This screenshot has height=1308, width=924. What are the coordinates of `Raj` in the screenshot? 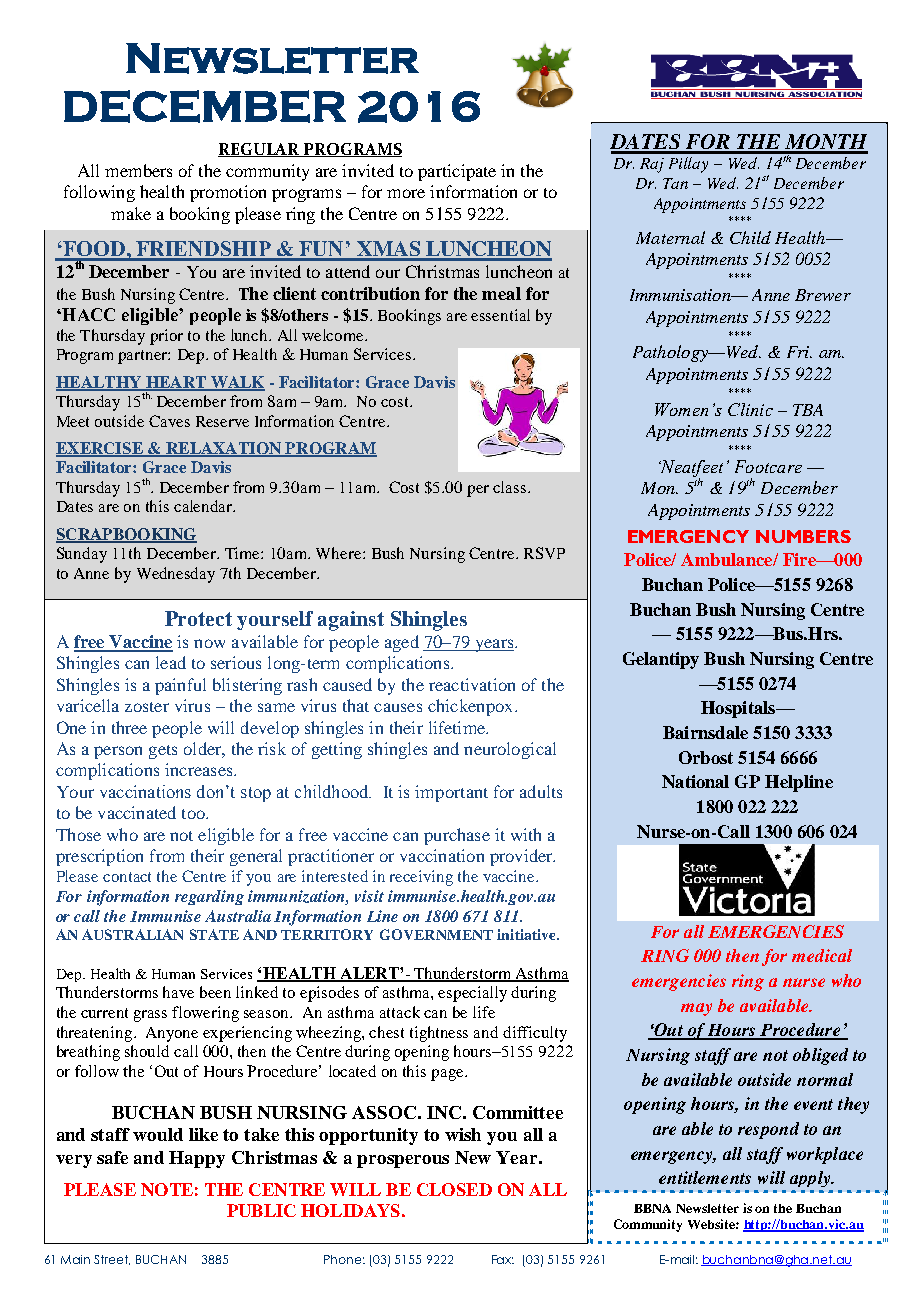 It's located at (652, 165).
